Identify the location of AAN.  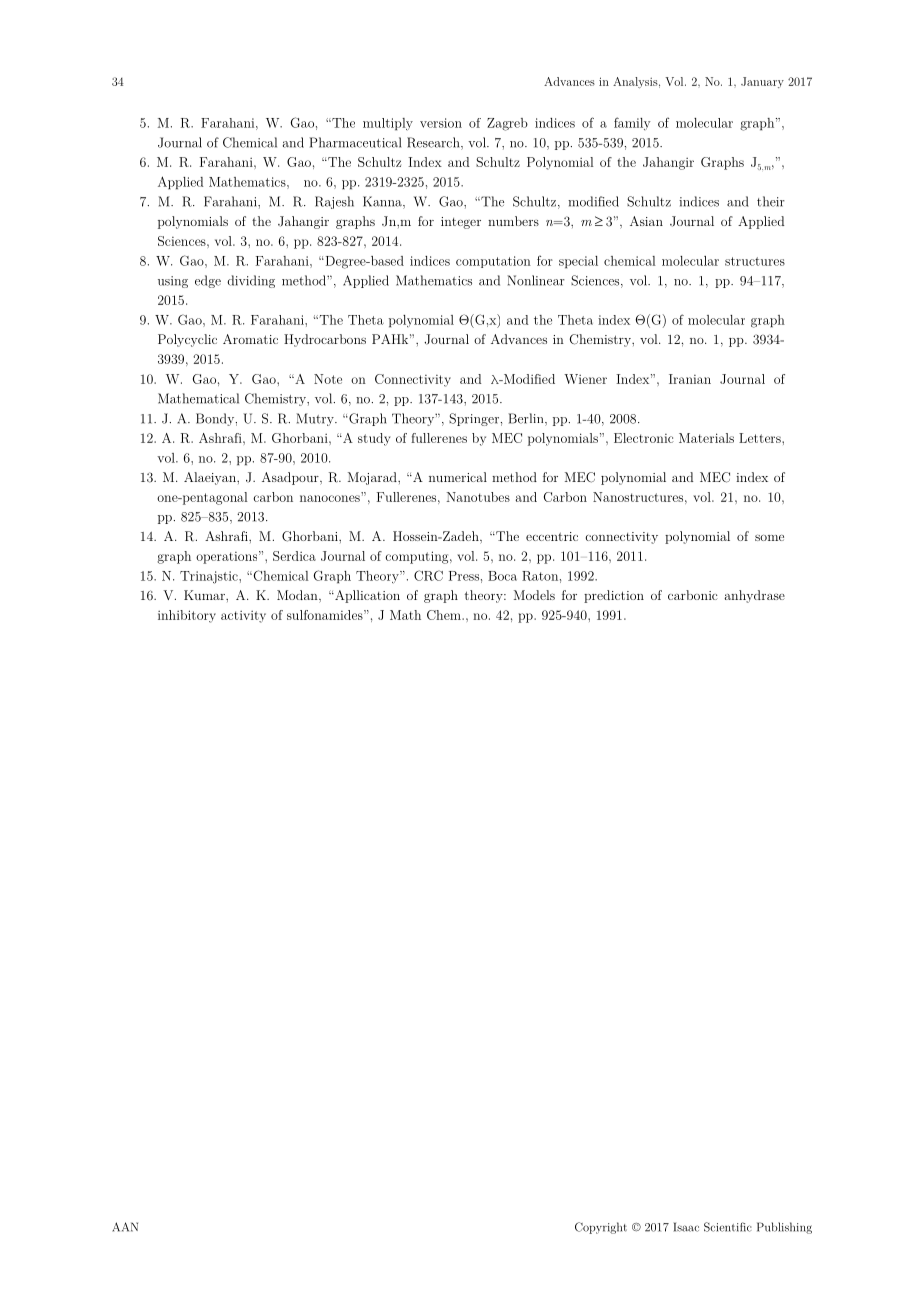
(125, 1227).
